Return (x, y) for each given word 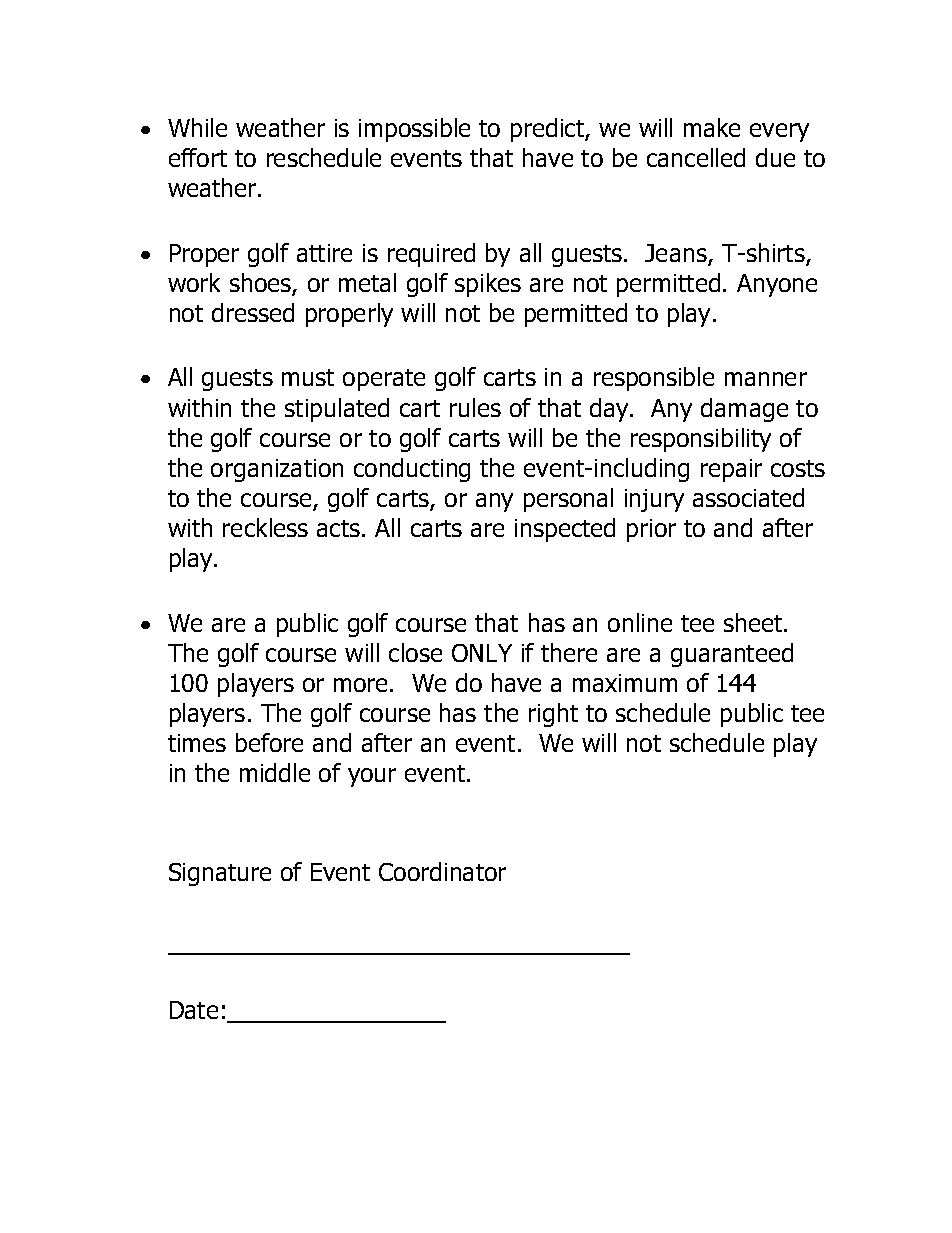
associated (748, 497)
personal (568, 500)
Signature (220, 874)
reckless (265, 527)
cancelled (696, 157)
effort (198, 157)
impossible (414, 130)
